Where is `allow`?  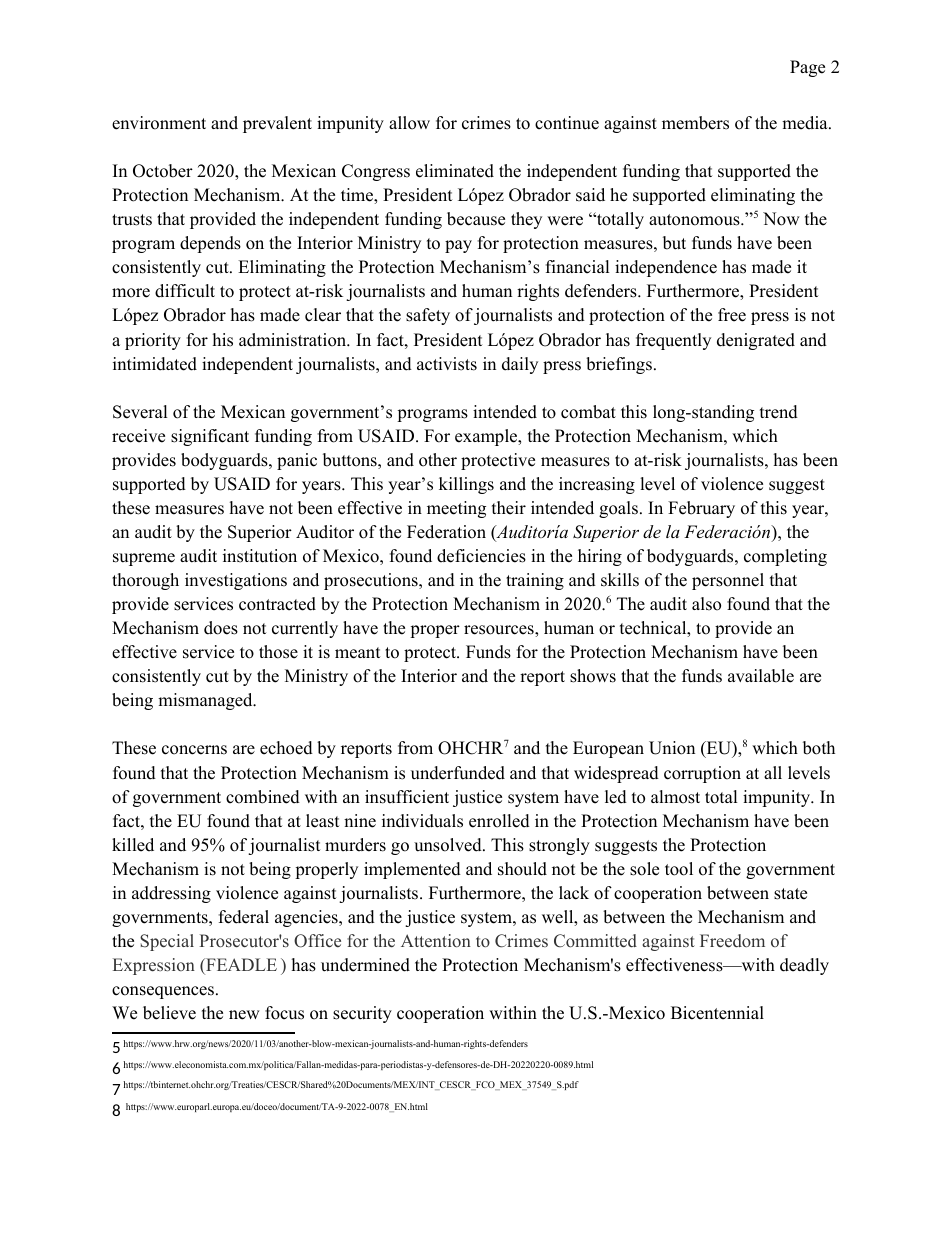 allow is located at coordinates (409, 123).
